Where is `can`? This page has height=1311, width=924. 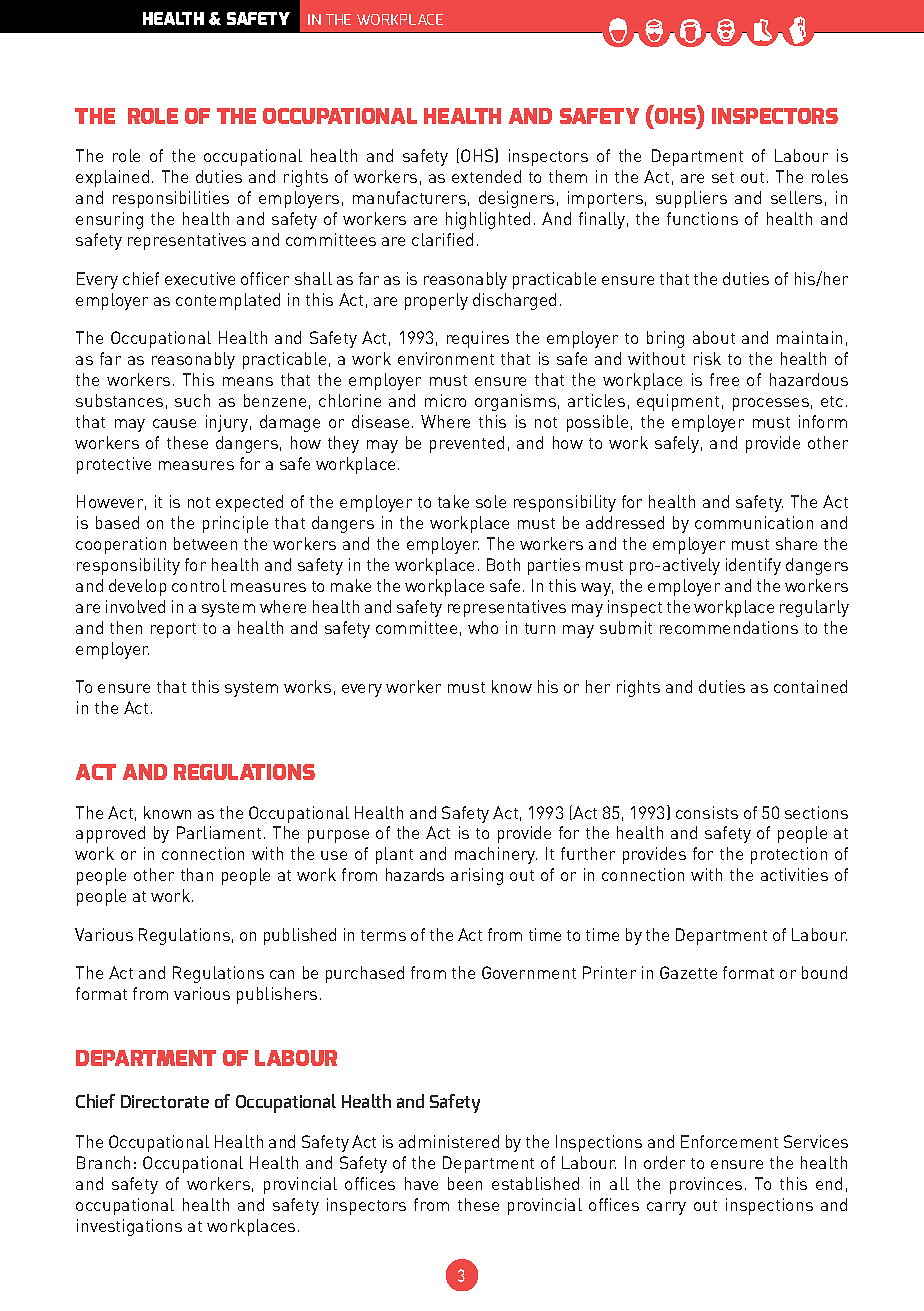
can is located at coordinates (282, 974).
